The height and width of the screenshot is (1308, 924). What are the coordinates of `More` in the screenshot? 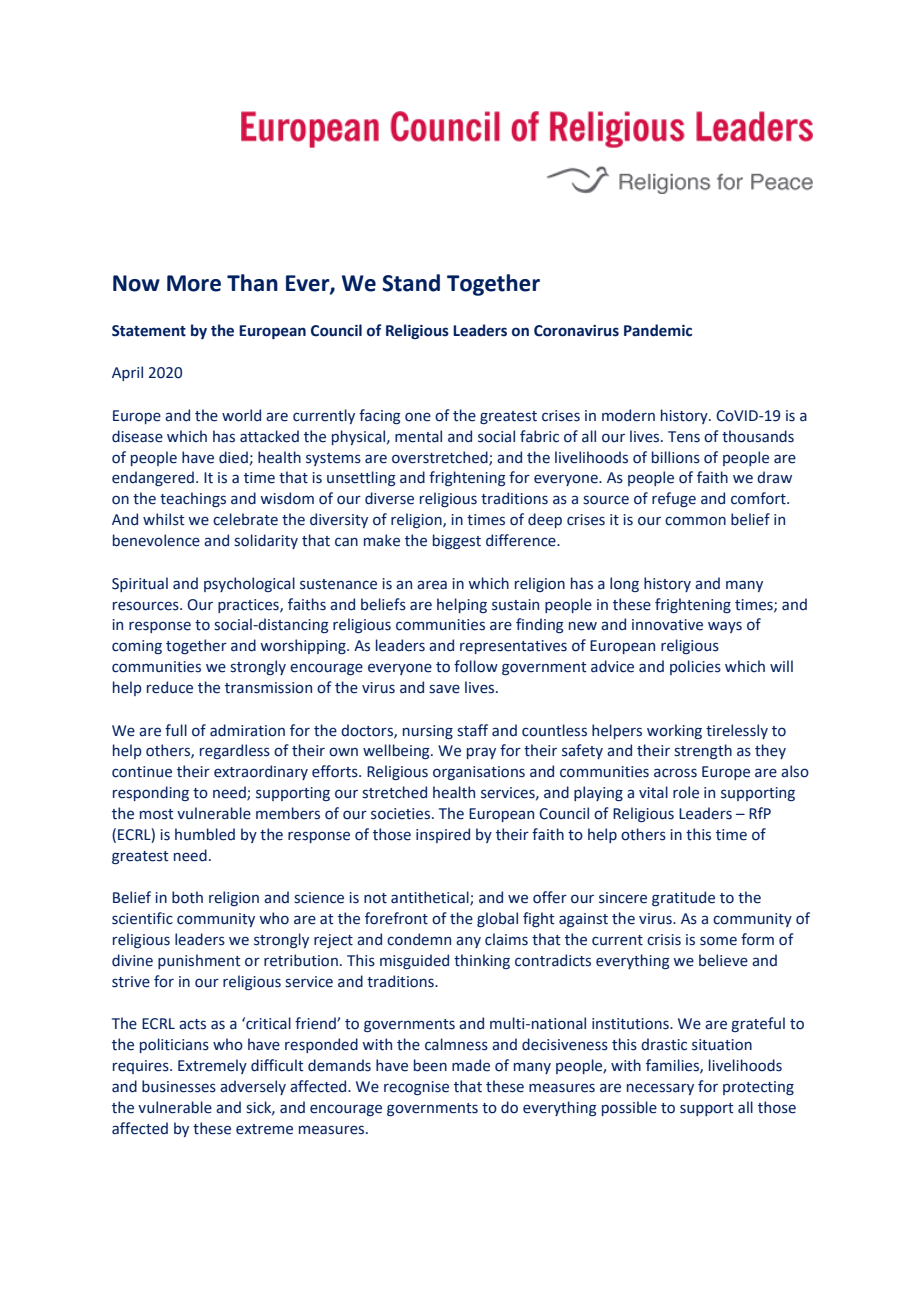 It's located at (194, 283).
